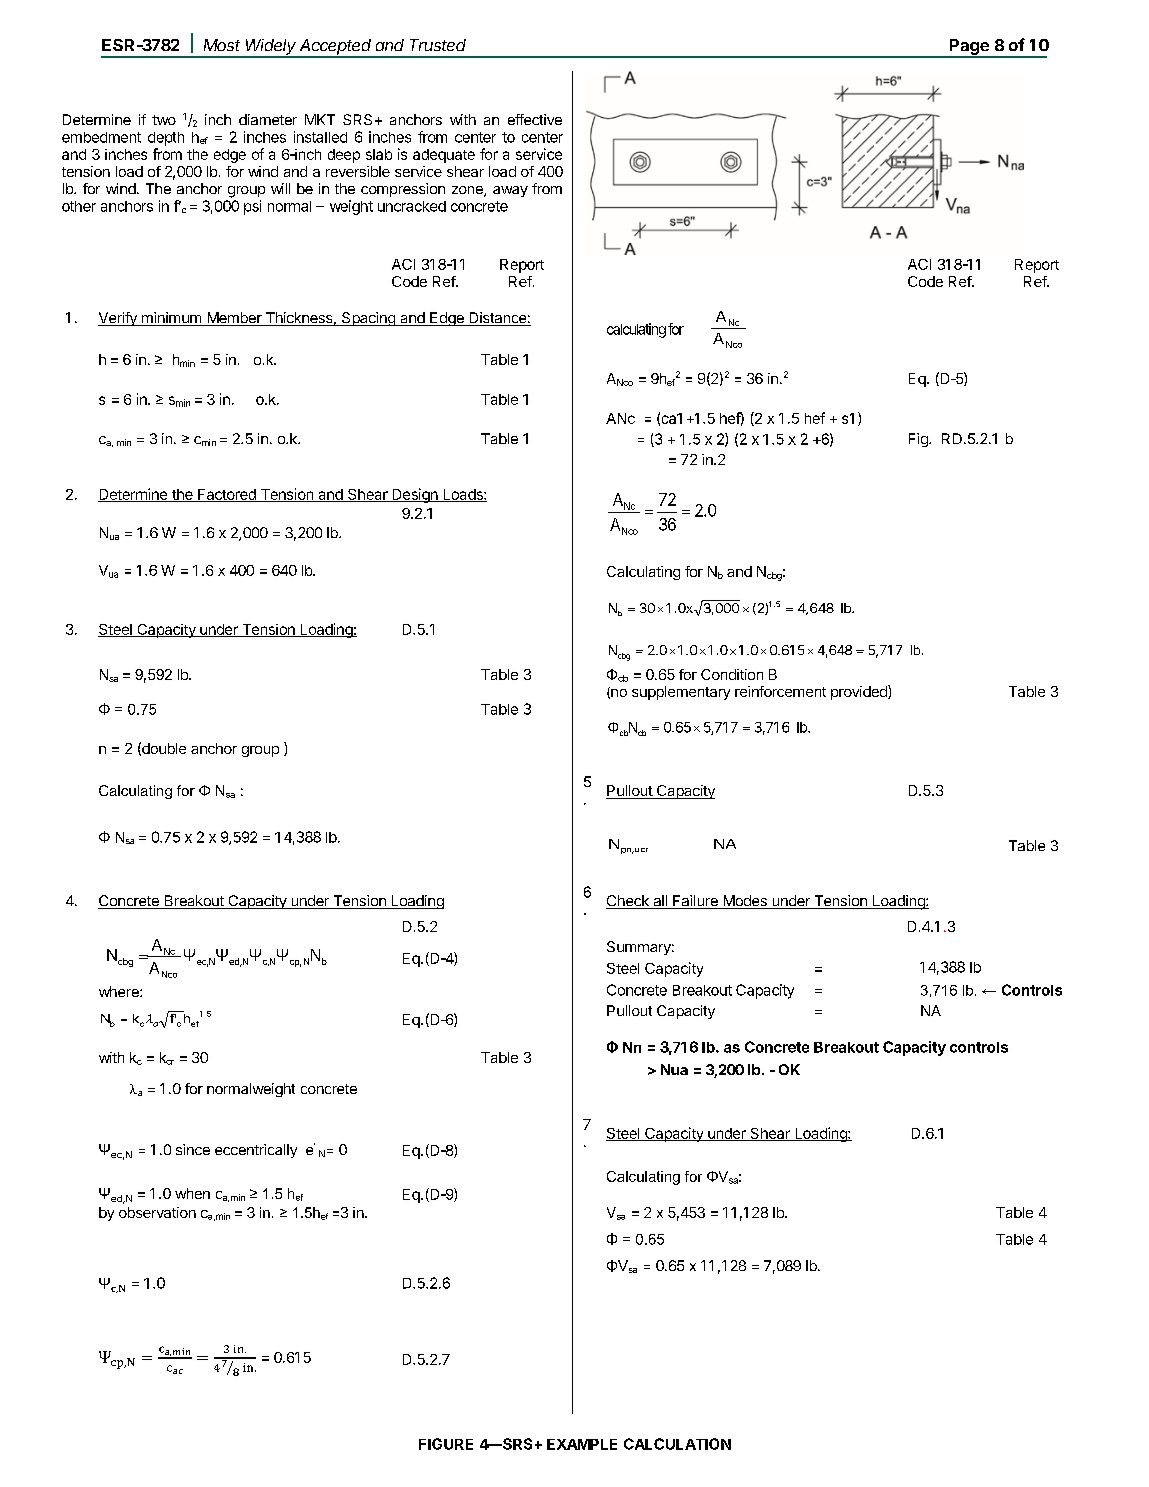  What do you see at coordinates (677, 1444) in the page?
I see `CALCULATION` at bounding box center [677, 1444].
